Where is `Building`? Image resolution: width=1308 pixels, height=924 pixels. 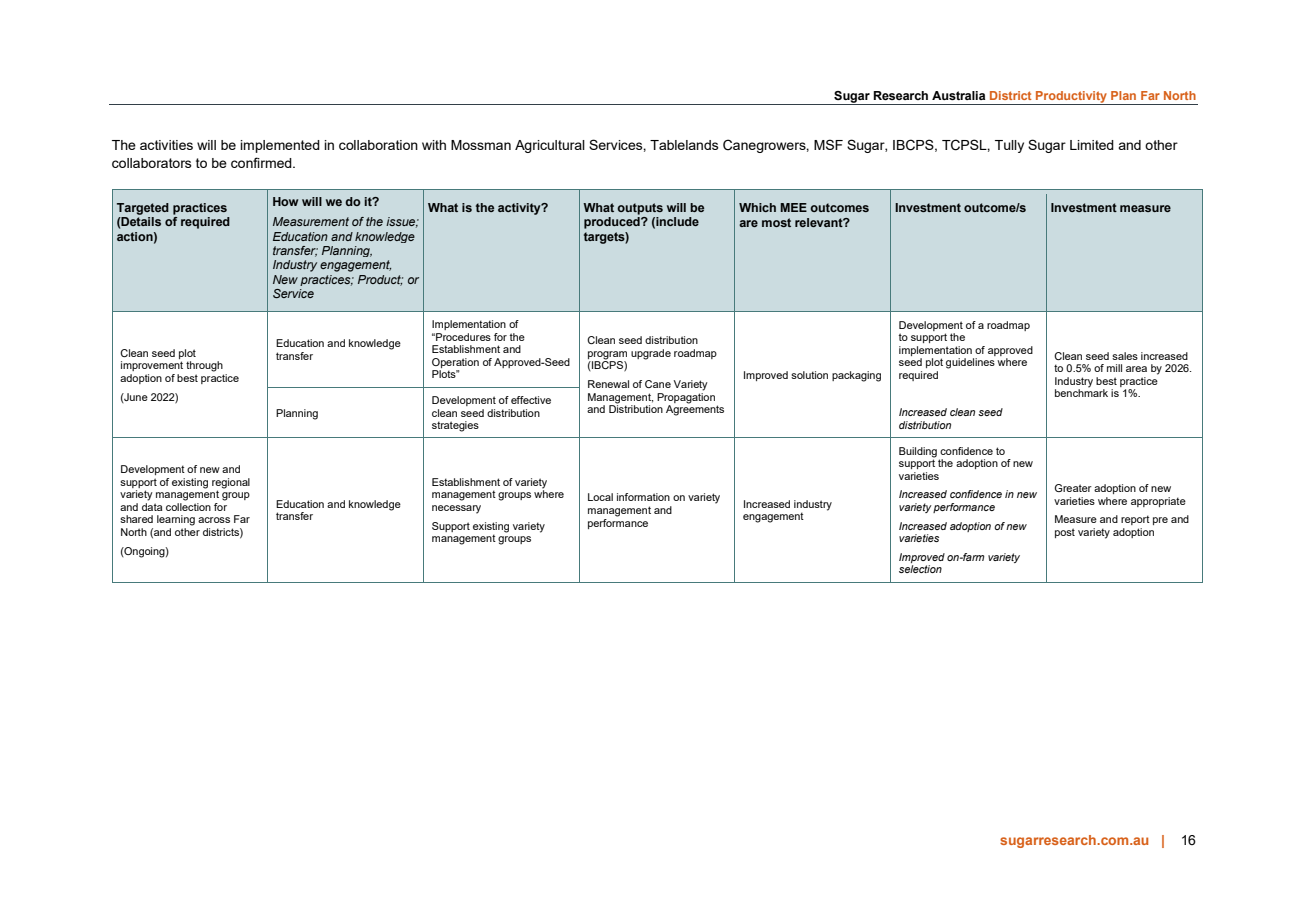 Building is located at coordinates (918, 452).
